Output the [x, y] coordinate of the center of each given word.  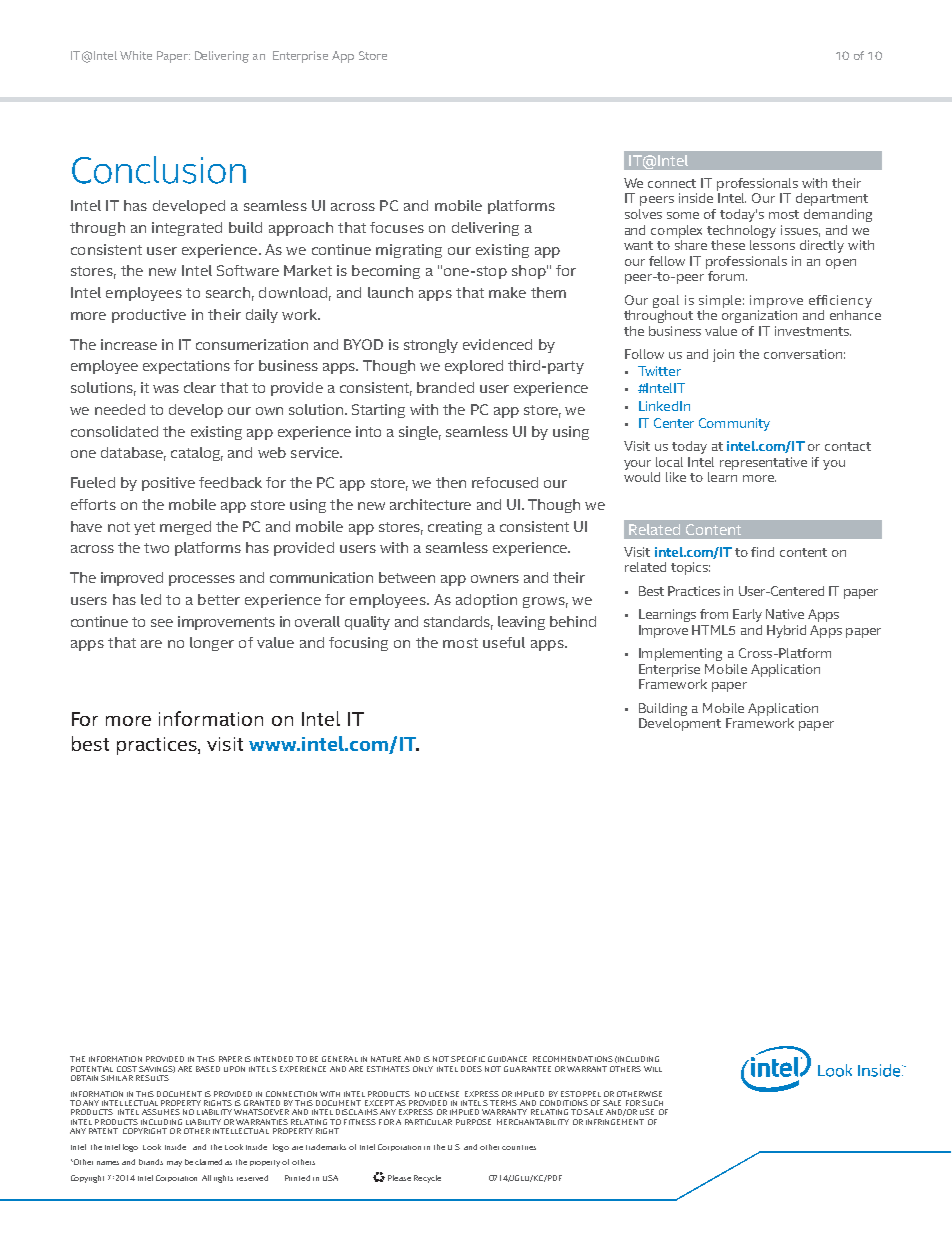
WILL [653, 1069]
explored [474, 367]
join [723, 355]
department [832, 199]
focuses [397, 227]
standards [458, 622]
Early [747, 615]
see [162, 623]
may [174, 1164]
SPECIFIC [468, 1059]
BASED [208, 1069]
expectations [186, 367]
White [136, 55]
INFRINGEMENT [615, 1122]
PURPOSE [473, 1122]
